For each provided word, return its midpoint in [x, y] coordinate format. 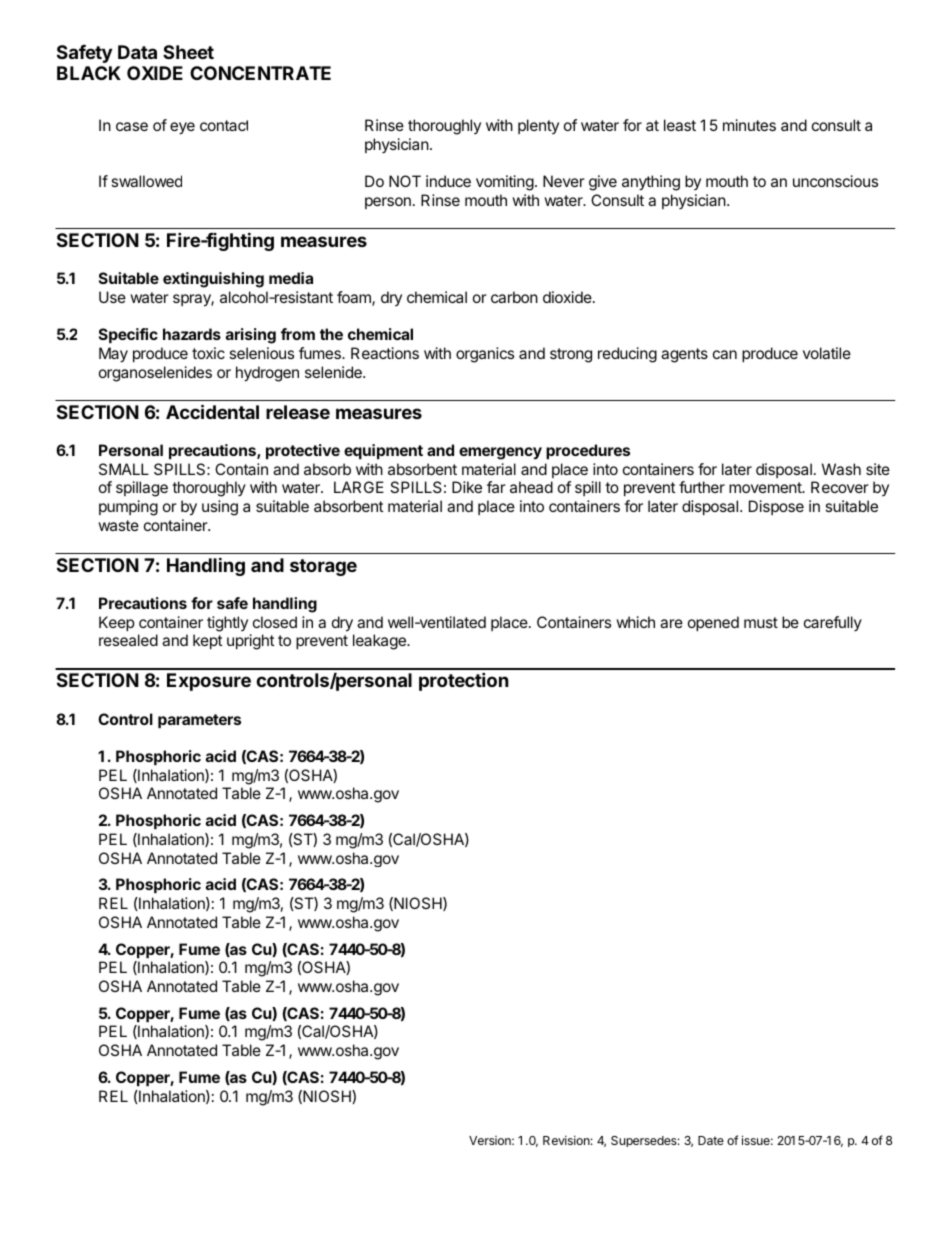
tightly [227, 624]
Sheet [188, 52]
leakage [380, 642]
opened [713, 623]
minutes [749, 125]
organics [485, 355]
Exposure [209, 682]
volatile [827, 353]
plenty [538, 126]
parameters [199, 721]
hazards [192, 334]
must [761, 622]
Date [711, 1140]
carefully [833, 623]
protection [464, 681]
